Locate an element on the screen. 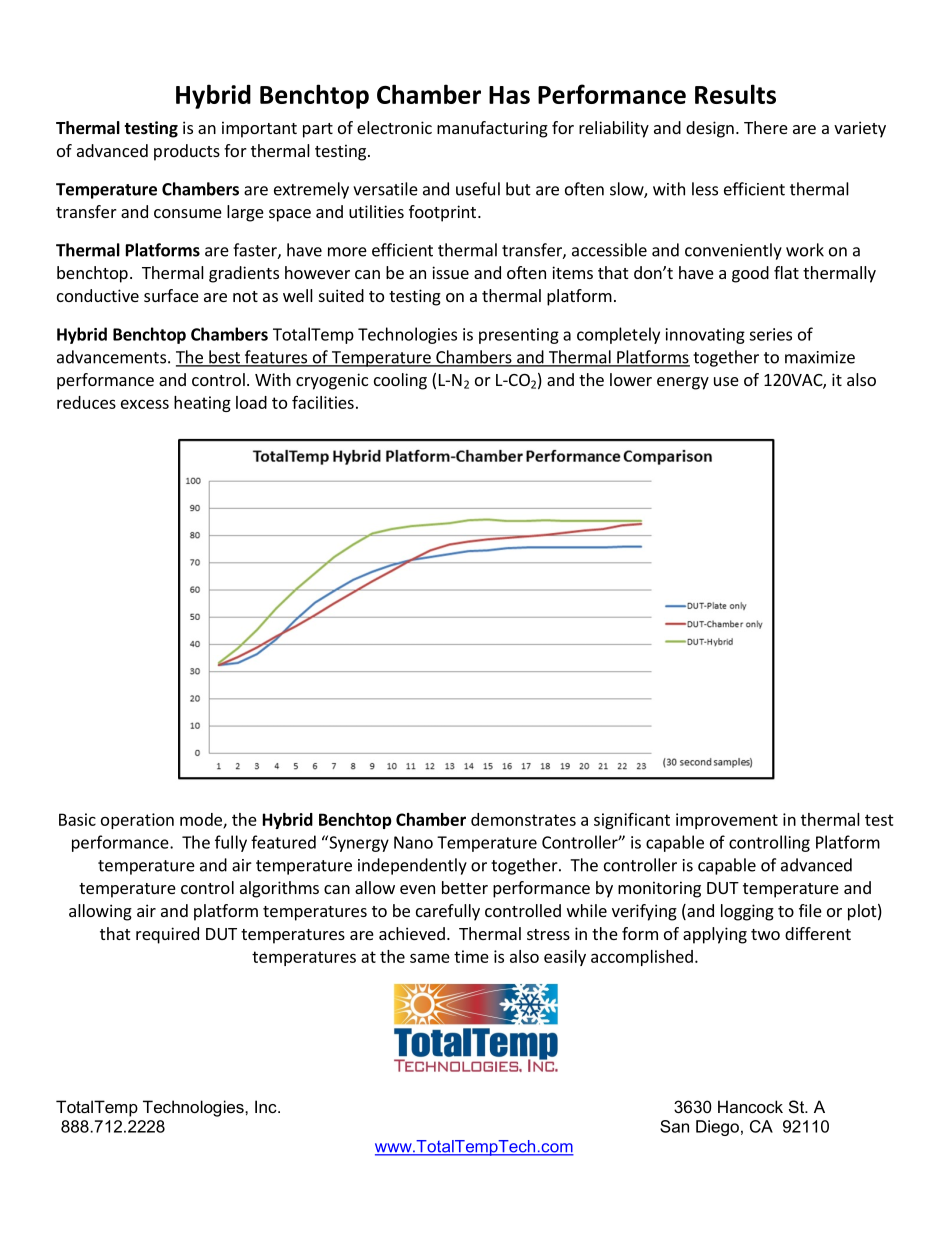  There is located at coordinates (766, 127).
